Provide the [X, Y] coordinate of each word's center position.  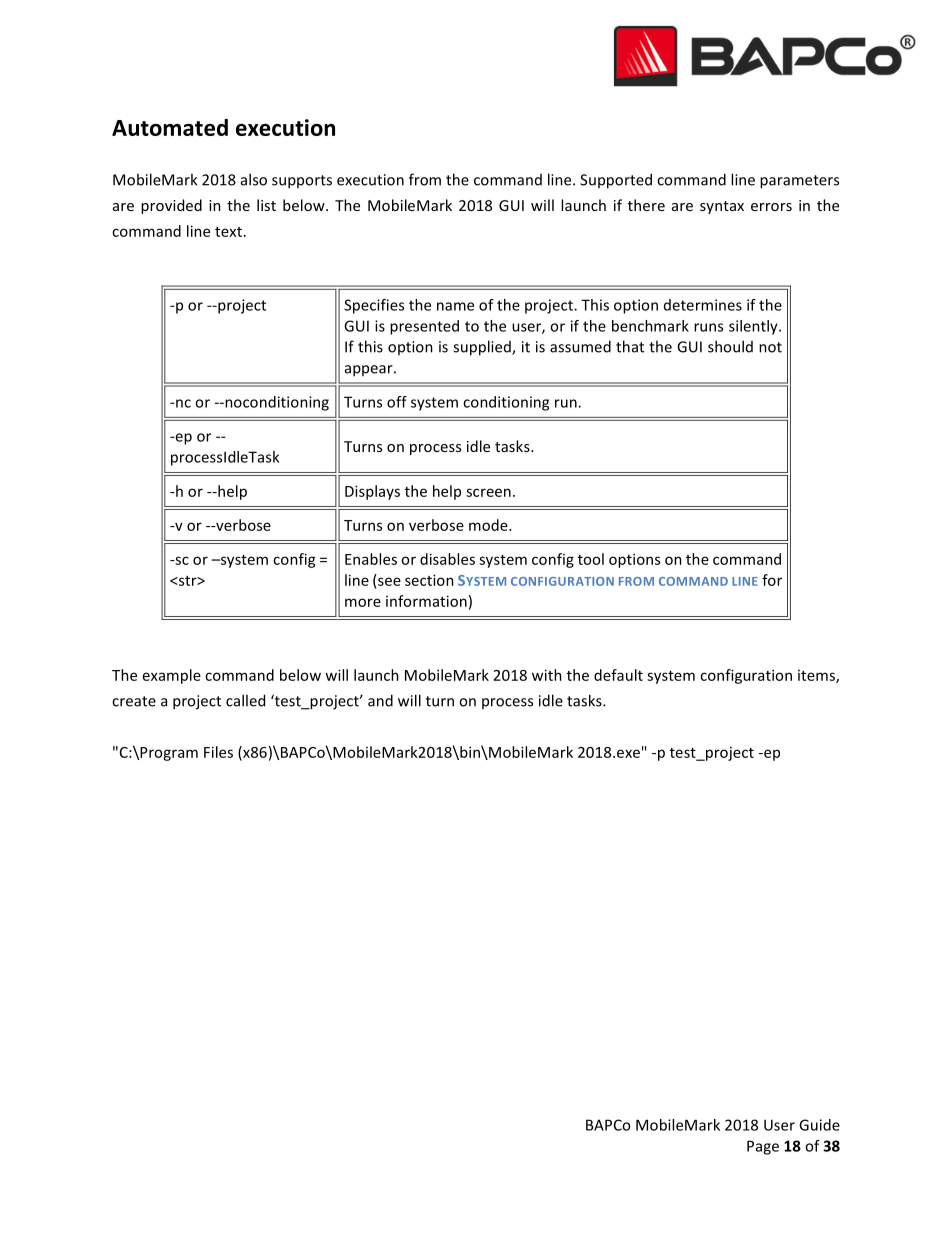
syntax [722, 207]
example [172, 676]
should [730, 346]
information [426, 601]
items [817, 676]
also [254, 179]
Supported [616, 181]
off [397, 402]
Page [763, 1147]
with [547, 675]
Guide [819, 1125]
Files [218, 752]
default [618, 675]
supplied [483, 348]
